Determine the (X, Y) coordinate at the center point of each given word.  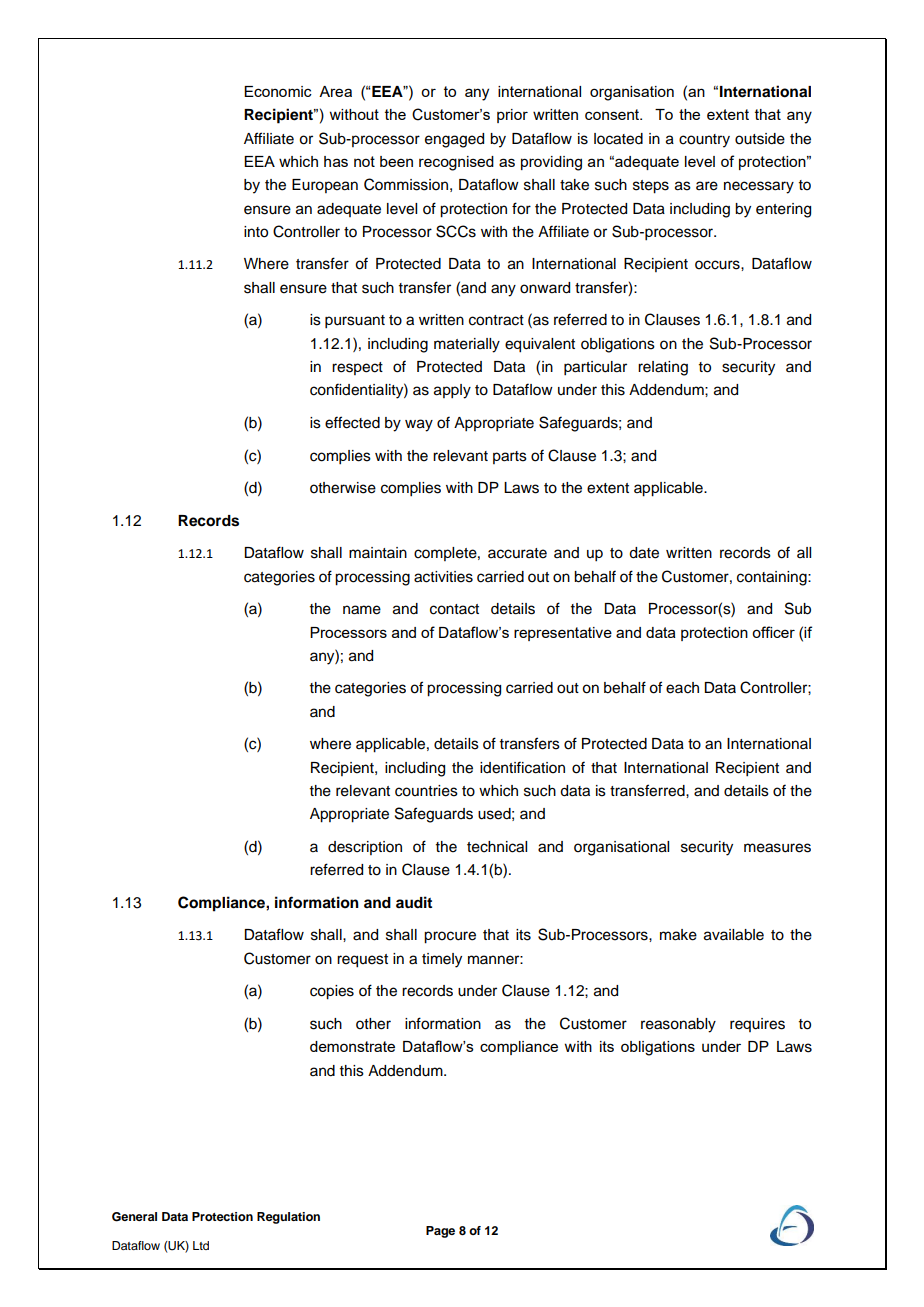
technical (497, 847)
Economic (278, 91)
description (365, 848)
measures (777, 848)
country (704, 141)
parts (510, 457)
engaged (454, 140)
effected (352, 422)
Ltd (201, 1245)
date (644, 553)
